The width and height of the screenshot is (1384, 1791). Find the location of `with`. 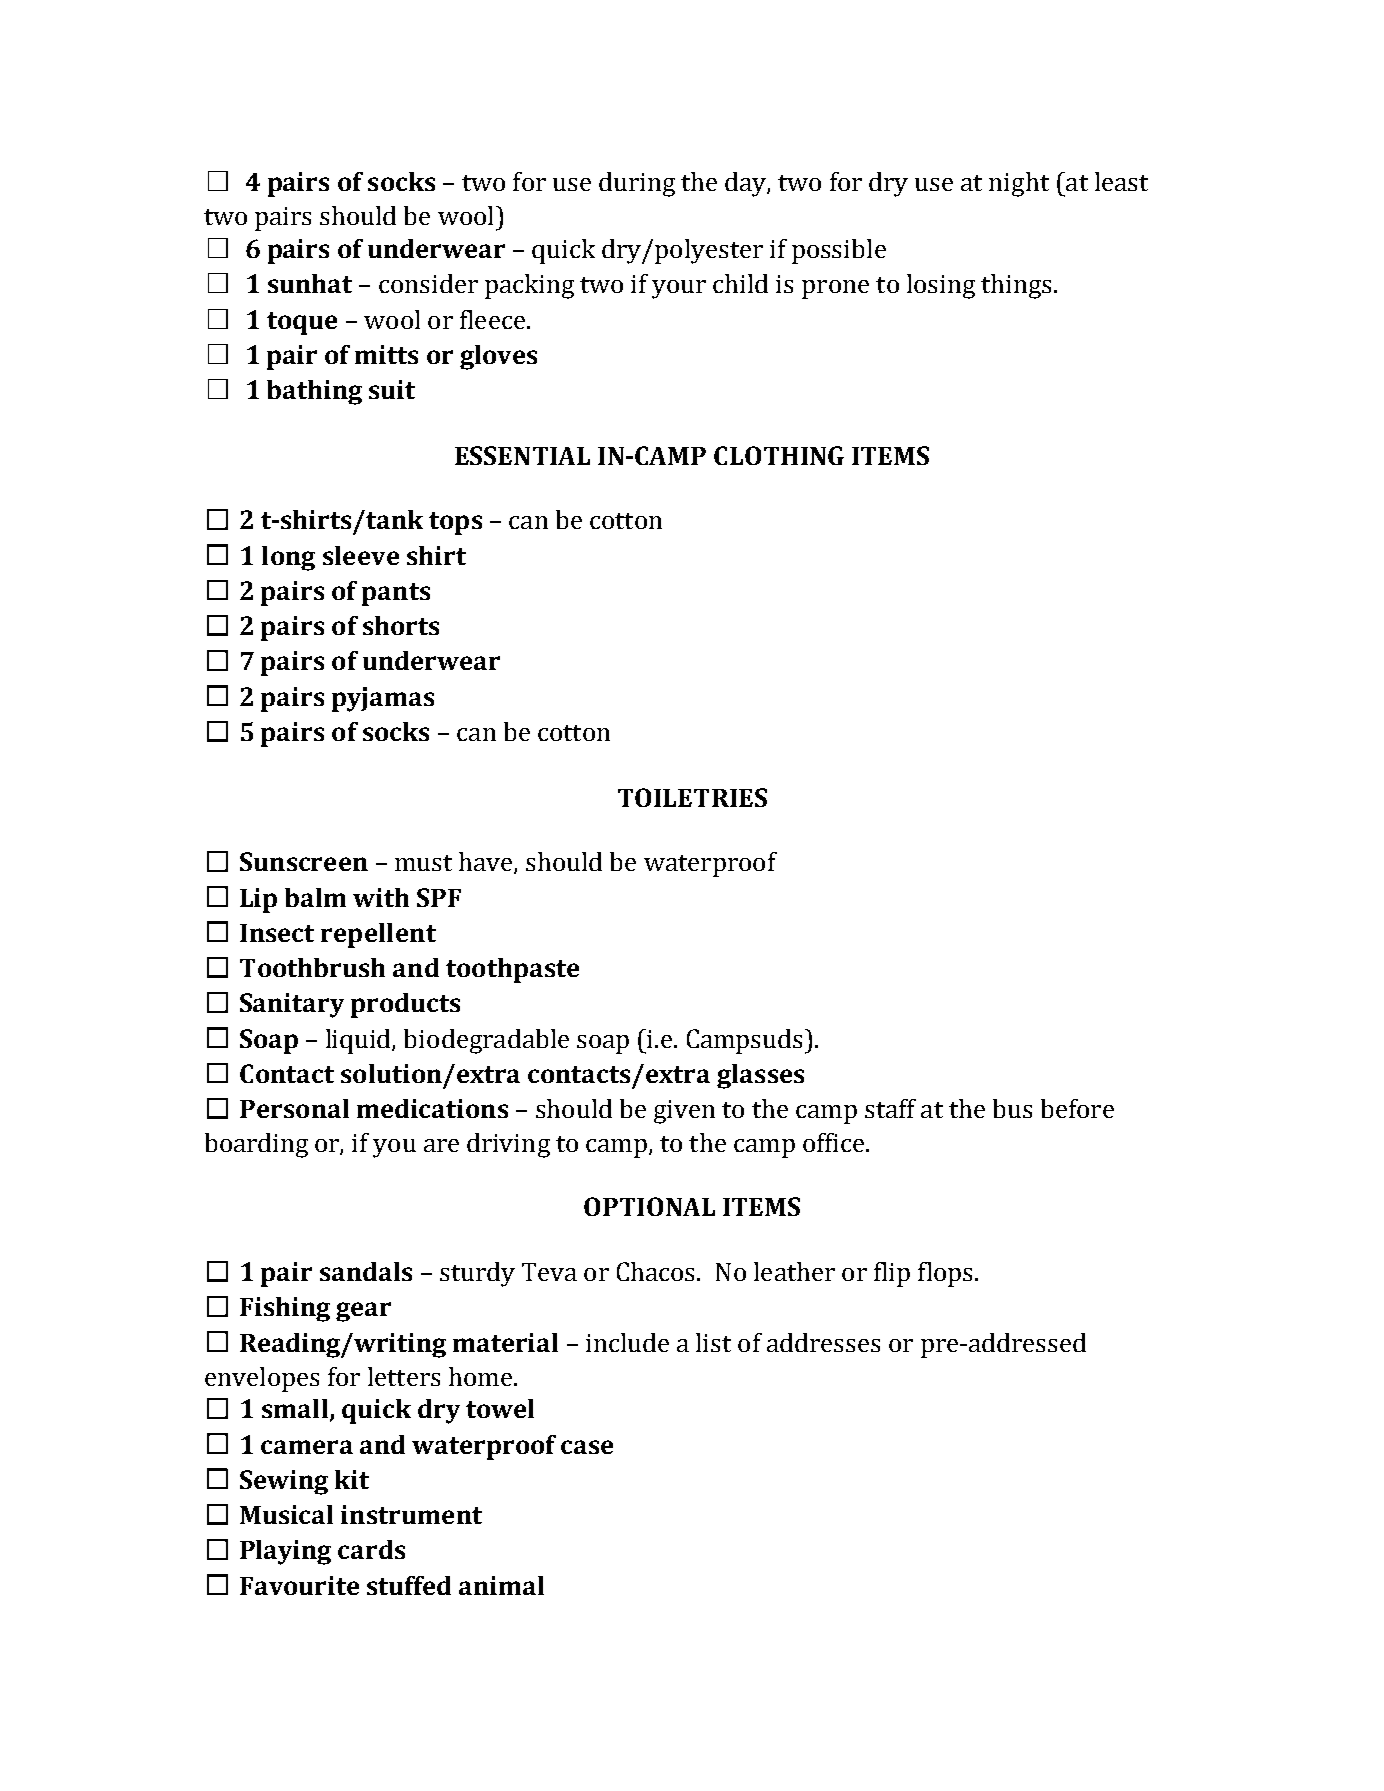

with is located at coordinates (381, 897).
